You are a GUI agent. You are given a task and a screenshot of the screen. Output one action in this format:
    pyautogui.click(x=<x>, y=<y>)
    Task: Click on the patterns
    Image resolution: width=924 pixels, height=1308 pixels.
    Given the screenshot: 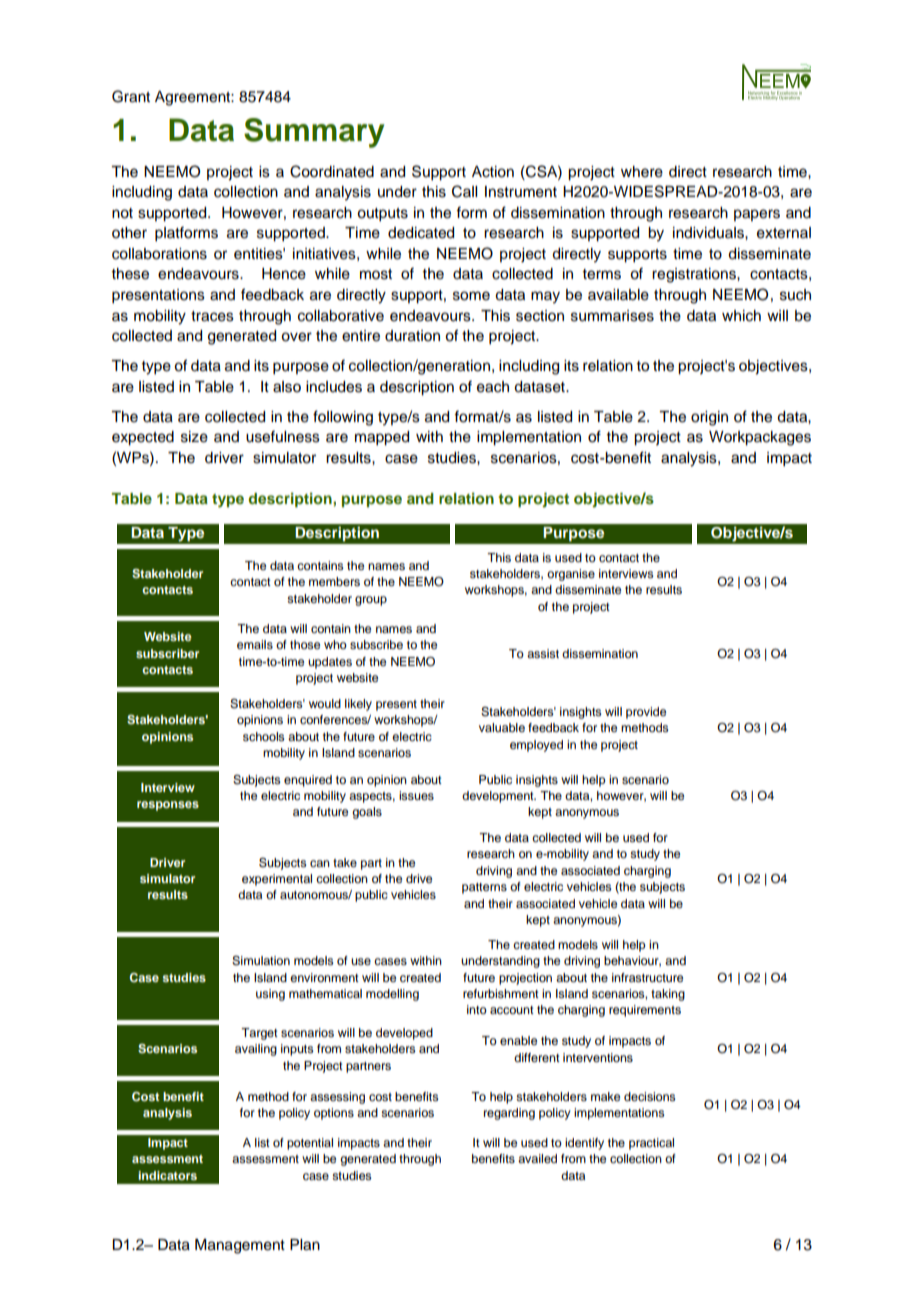 What is the action you would take?
    pyautogui.click(x=484, y=888)
